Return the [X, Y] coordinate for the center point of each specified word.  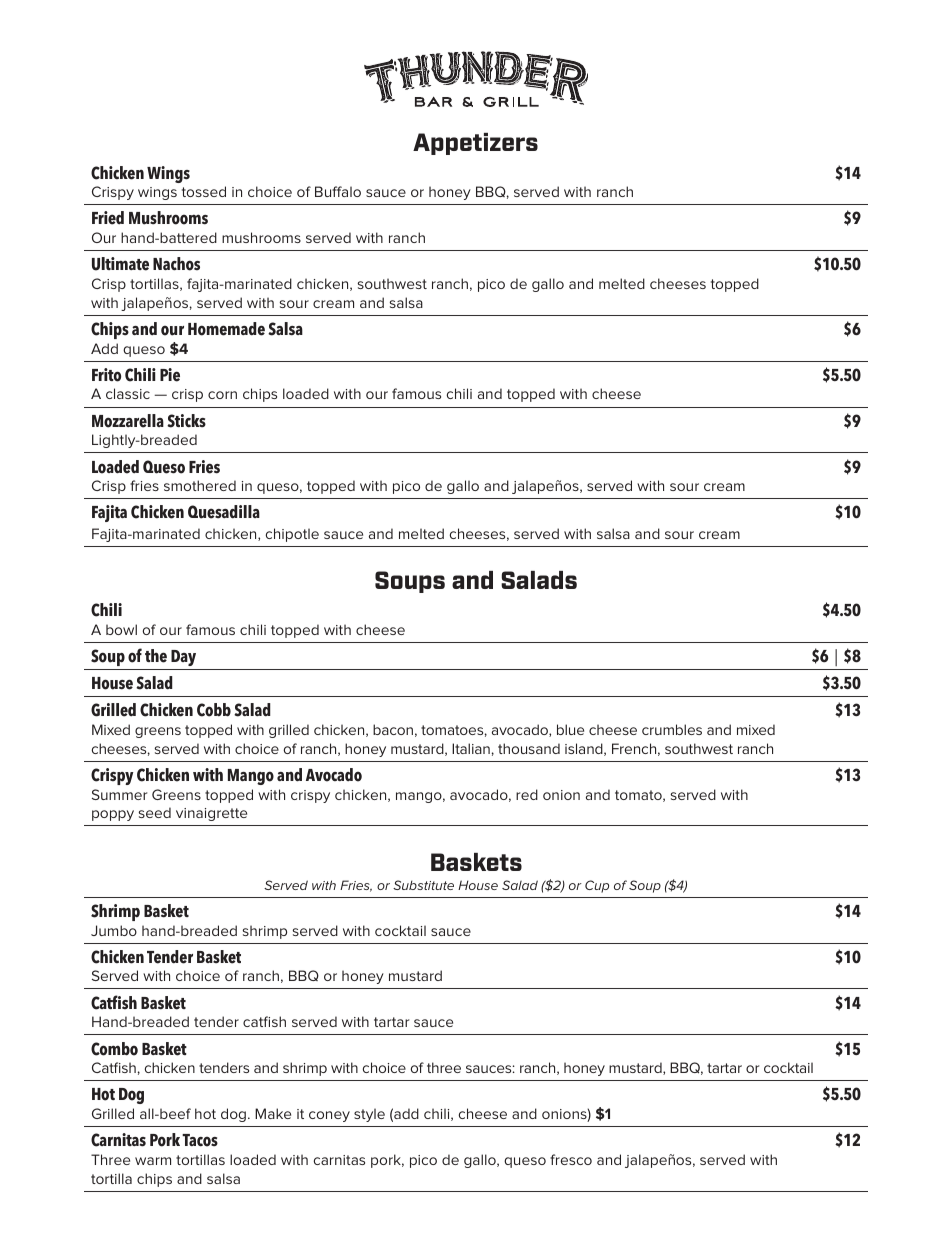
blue [570, 729]
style [369, 1115]
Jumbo [114, 930]
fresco [571, 1159]
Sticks [186, 421]
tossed [204, 191]
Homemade [226, 329]
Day [183, 658]
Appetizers [475, 144]
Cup [597, 886]
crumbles [672, 729]
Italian [471, 748]
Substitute [423, 885]
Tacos [200, 1140]
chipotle [292, 535]
